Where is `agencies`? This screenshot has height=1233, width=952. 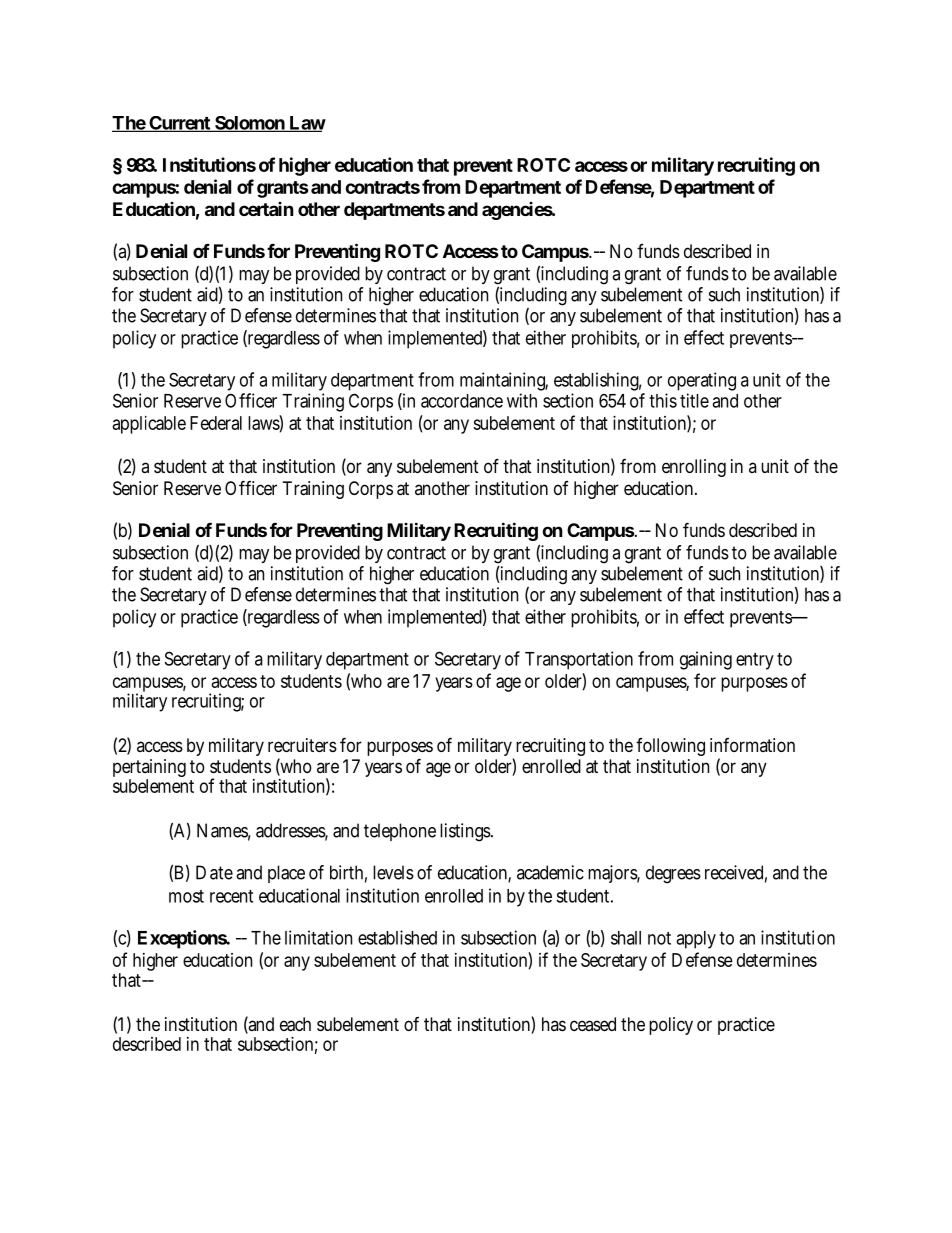
agencies is located at coordinates (518, 211).
